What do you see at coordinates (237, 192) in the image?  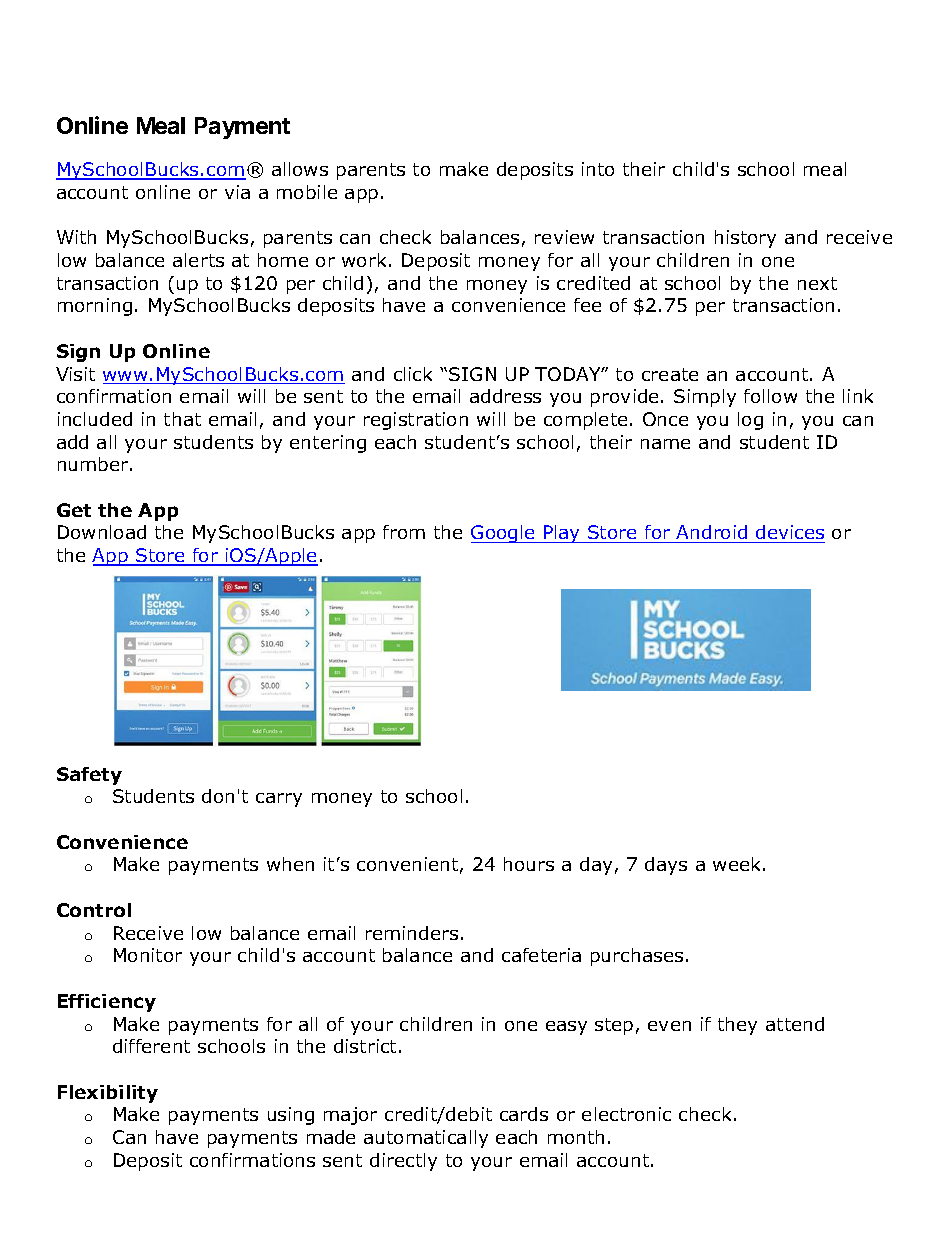 I see `via` at bounding box center [237, 192].
